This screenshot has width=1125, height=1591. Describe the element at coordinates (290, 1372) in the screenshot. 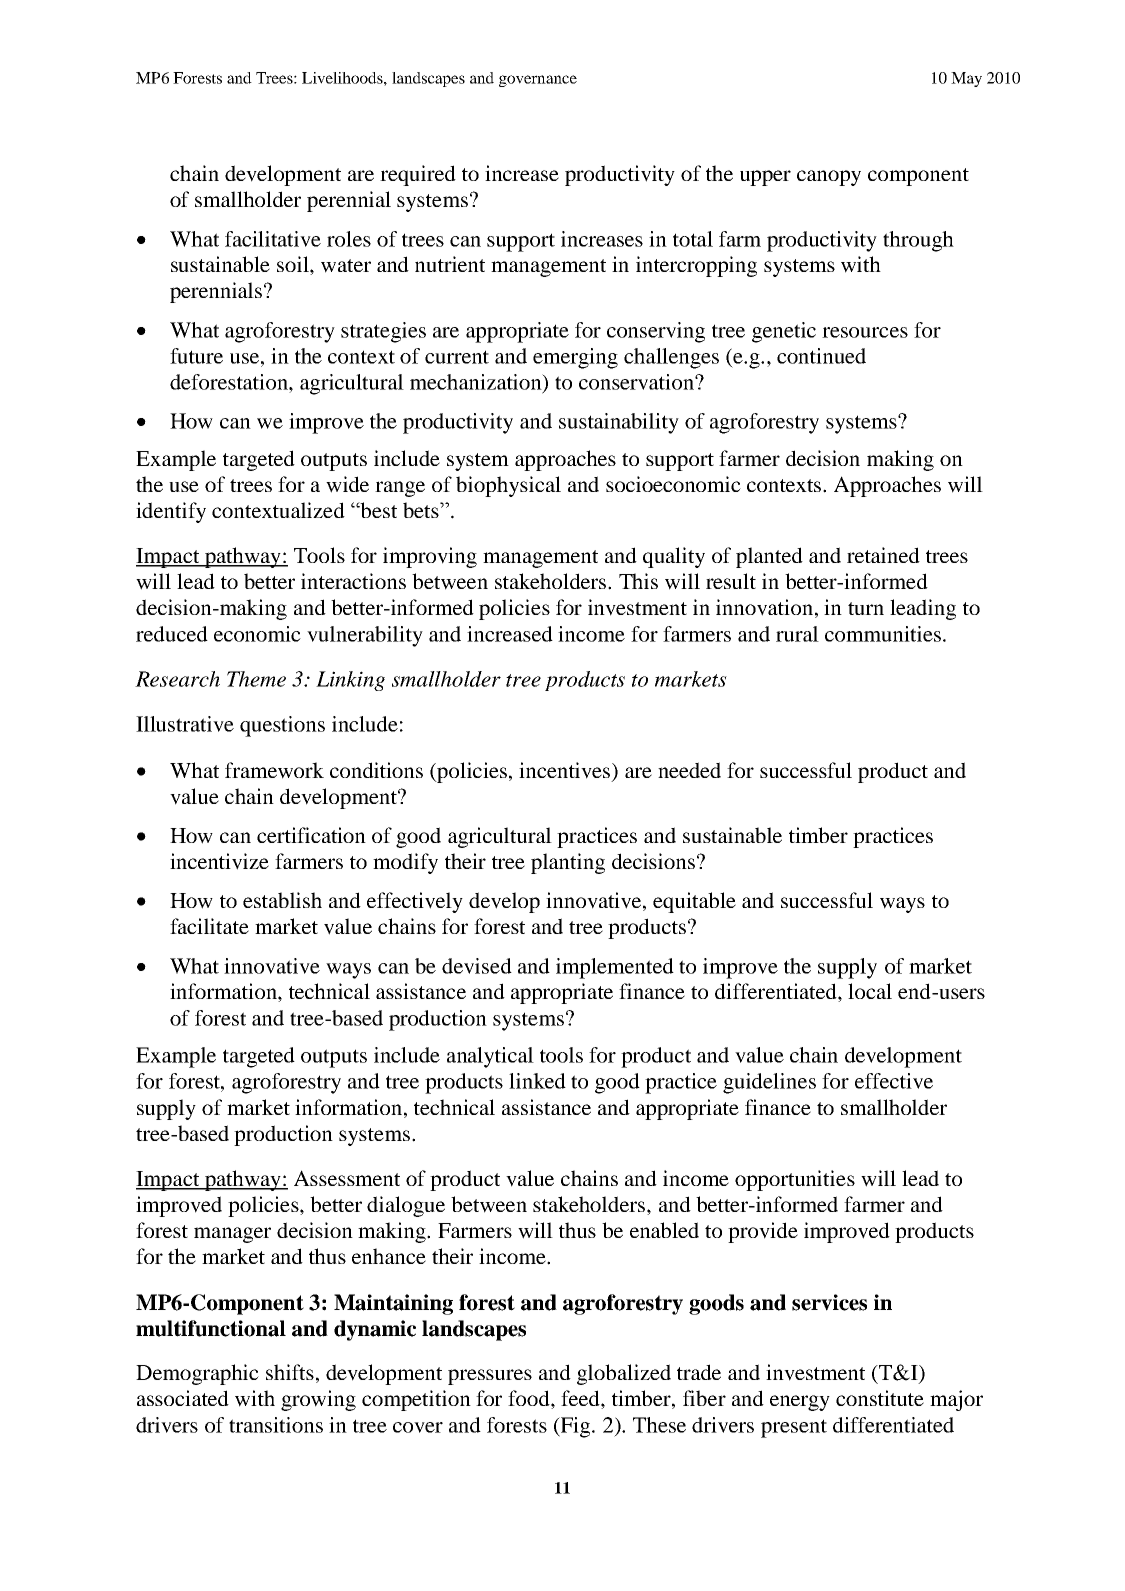

I see `shifts` at that location.
